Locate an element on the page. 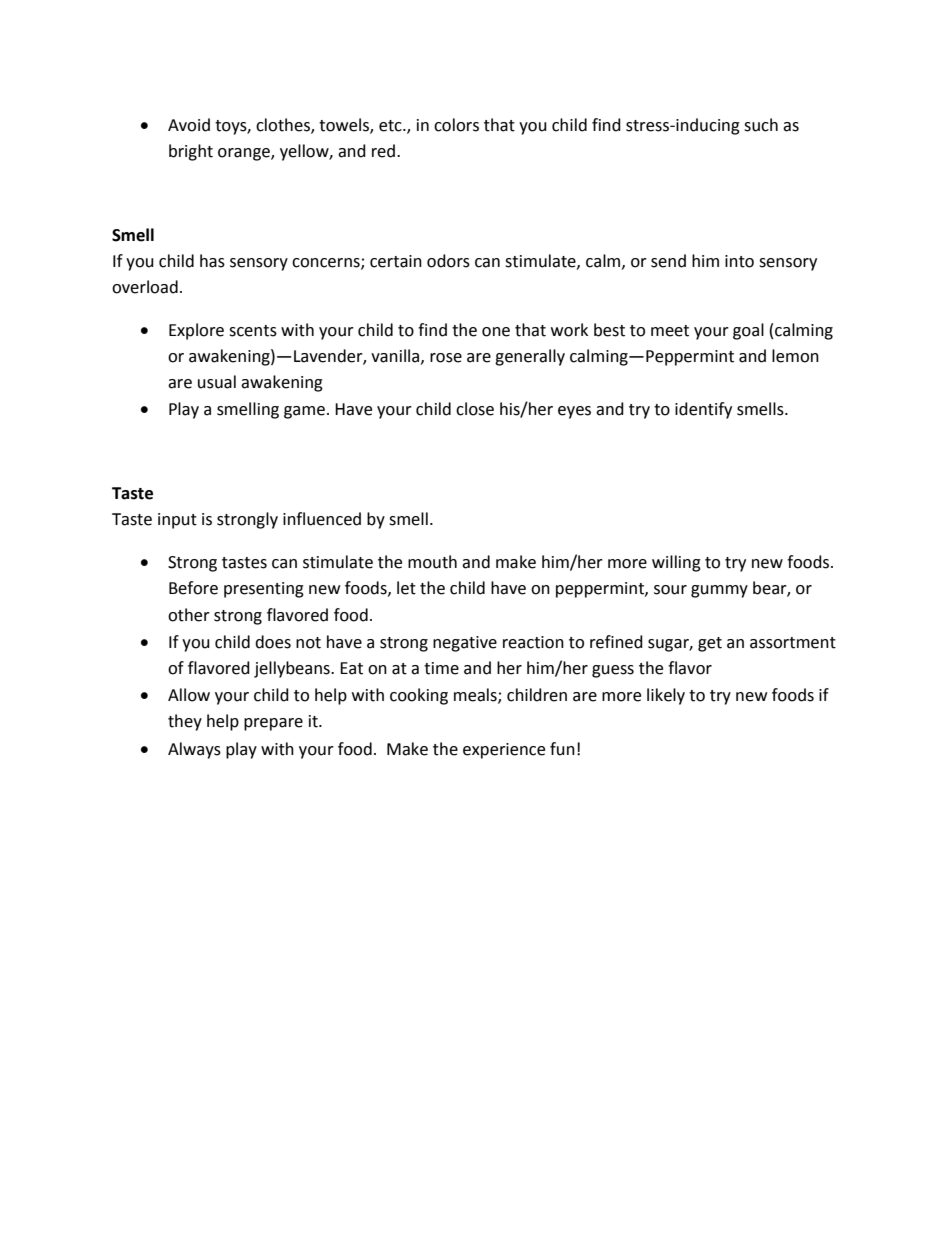 The width and height of the image is (952, 1233). they is located at coordinates (185, 722).
